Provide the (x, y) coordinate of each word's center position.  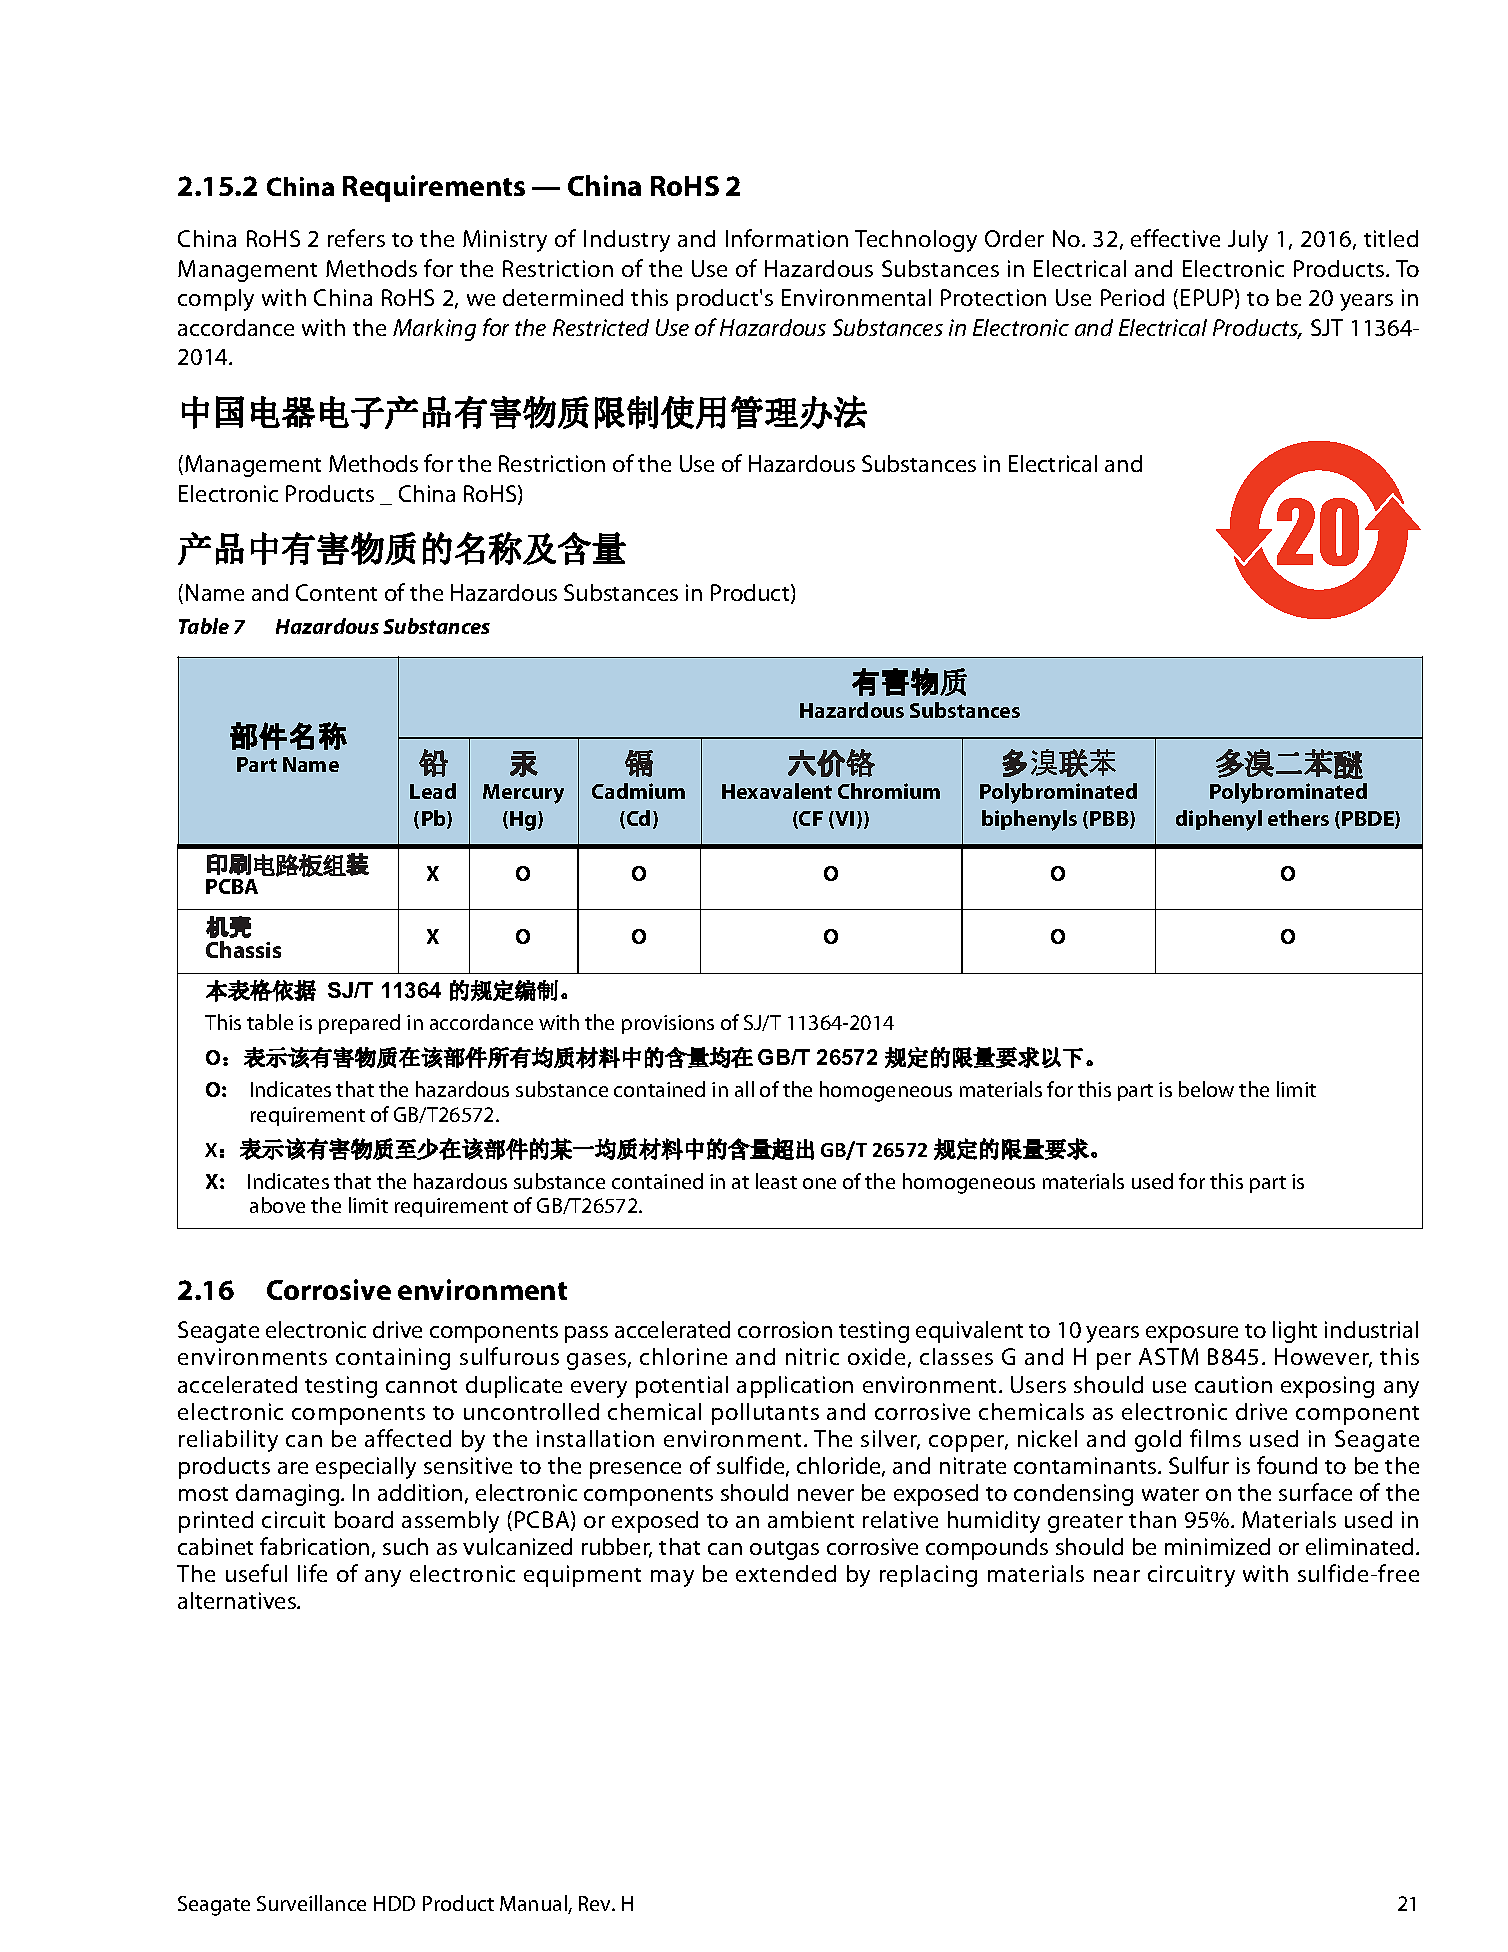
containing (393, 1359)
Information (787, 238)
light (1295, 1332)
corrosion (785, 1329)
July (1248, 241)
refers (356, 238)
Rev (596, 1903)
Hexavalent (777, 791)
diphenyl (1219, 820)
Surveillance (311, 1903)
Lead (433, 791)
